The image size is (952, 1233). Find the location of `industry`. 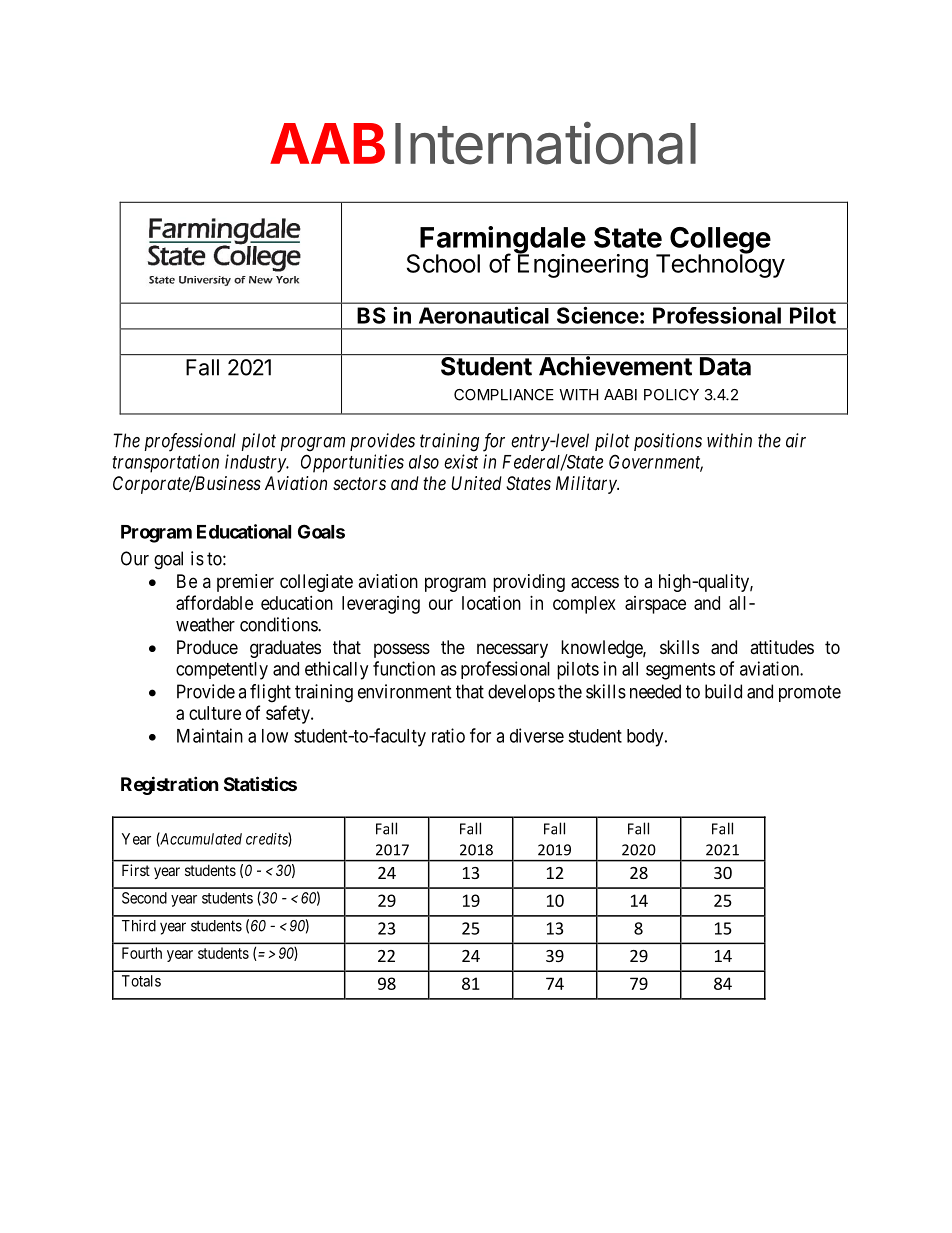

industry is located at coordinates (256, 463).
